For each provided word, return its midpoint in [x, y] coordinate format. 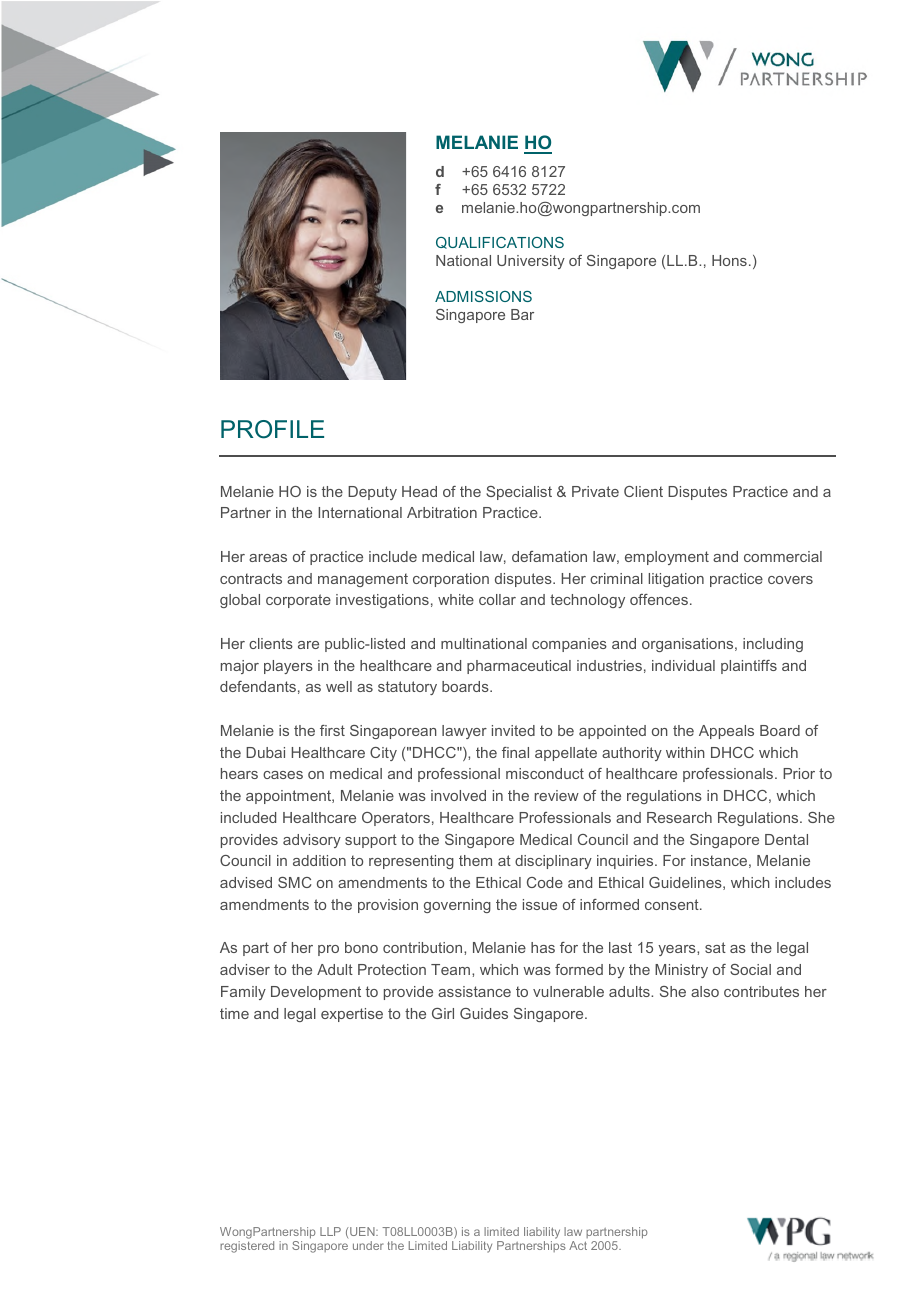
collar [497, 599]
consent [673, 904]
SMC [294, 882]
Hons [729, 260]
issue [540, 904]
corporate [298, 601]
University [531, 262]
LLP [330, 1231]
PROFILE [272, 429]
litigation [676, 580]
